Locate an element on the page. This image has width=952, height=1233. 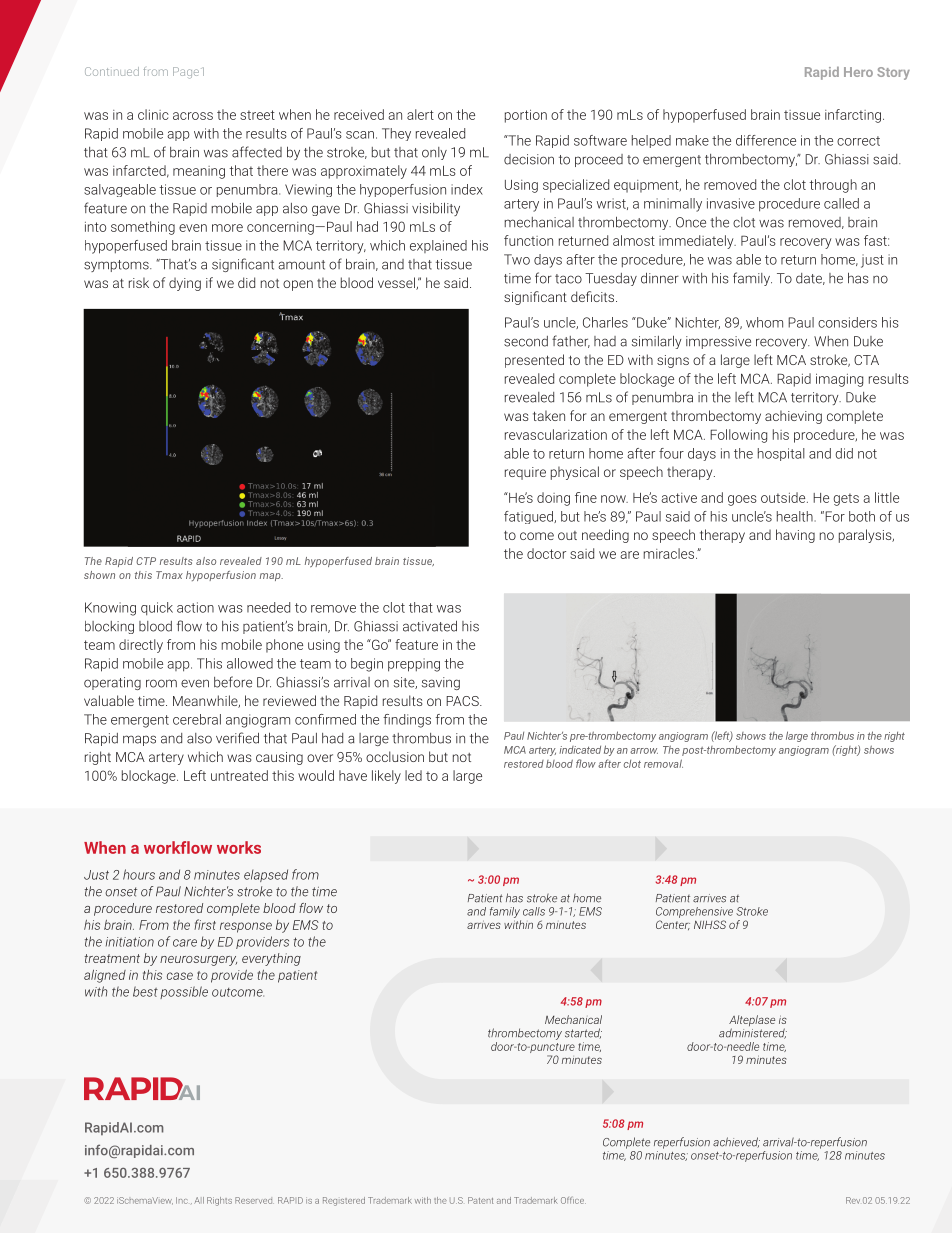
portion is located at coordinates (526, 116).
